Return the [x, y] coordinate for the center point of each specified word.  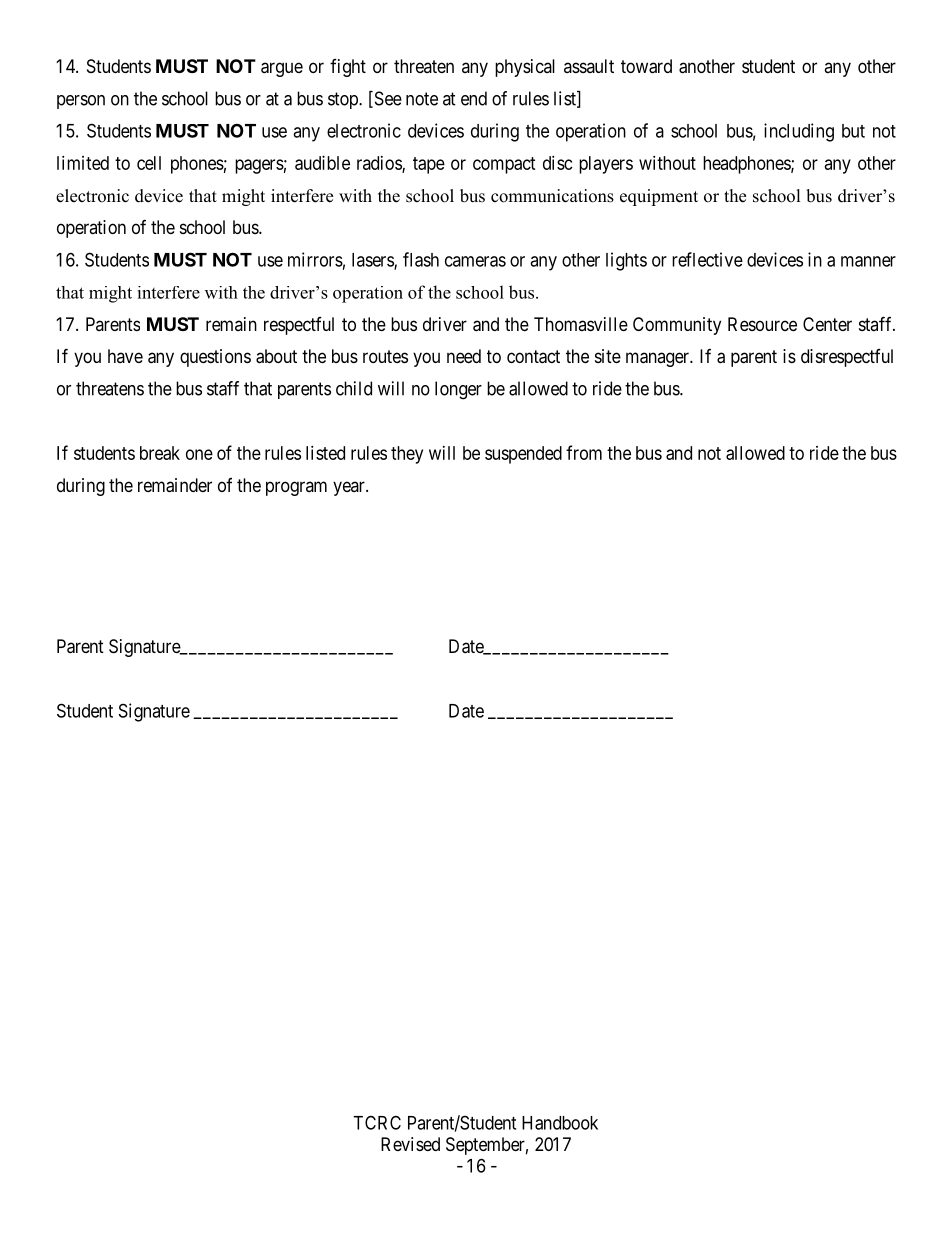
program [296, 488]
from [584, 452]
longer [458, 390]
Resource [762, 324]
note [422, 99]
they [407, 455]
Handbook [560, 1123]
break [160, 453]
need [464, 356]
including [799, 132]
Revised [410, 1144]
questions [215, 358]
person [81, 102]
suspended [523, 455]
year [350, 488]
